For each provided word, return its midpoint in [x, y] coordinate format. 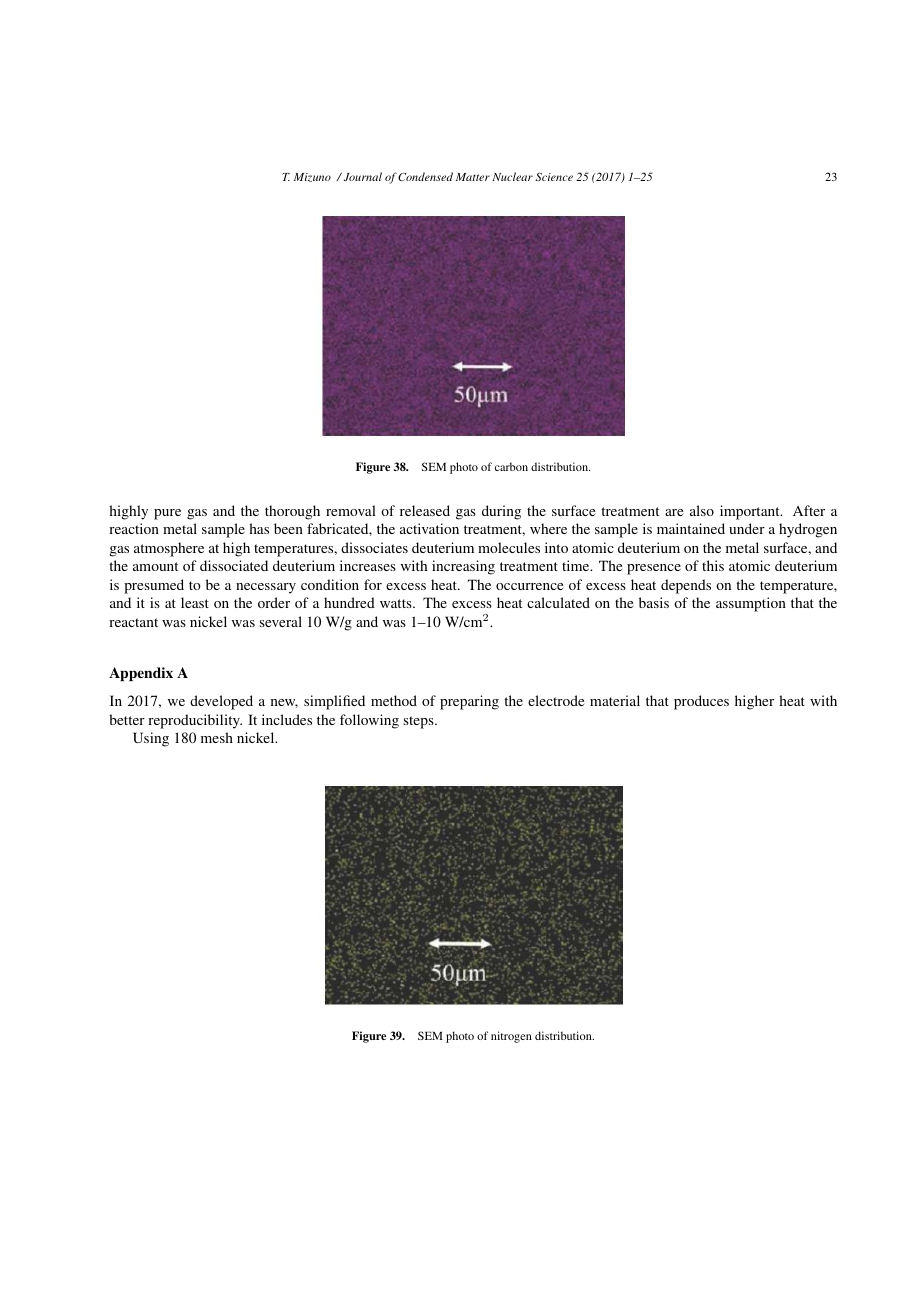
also [702, 510]
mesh [217, 737]
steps [420, 722]
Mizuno [312, 177]
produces [701, 702]
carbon [511, 466]
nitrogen [511, 1037]
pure [167, 514]
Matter [473, 177]
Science [554, 177]
